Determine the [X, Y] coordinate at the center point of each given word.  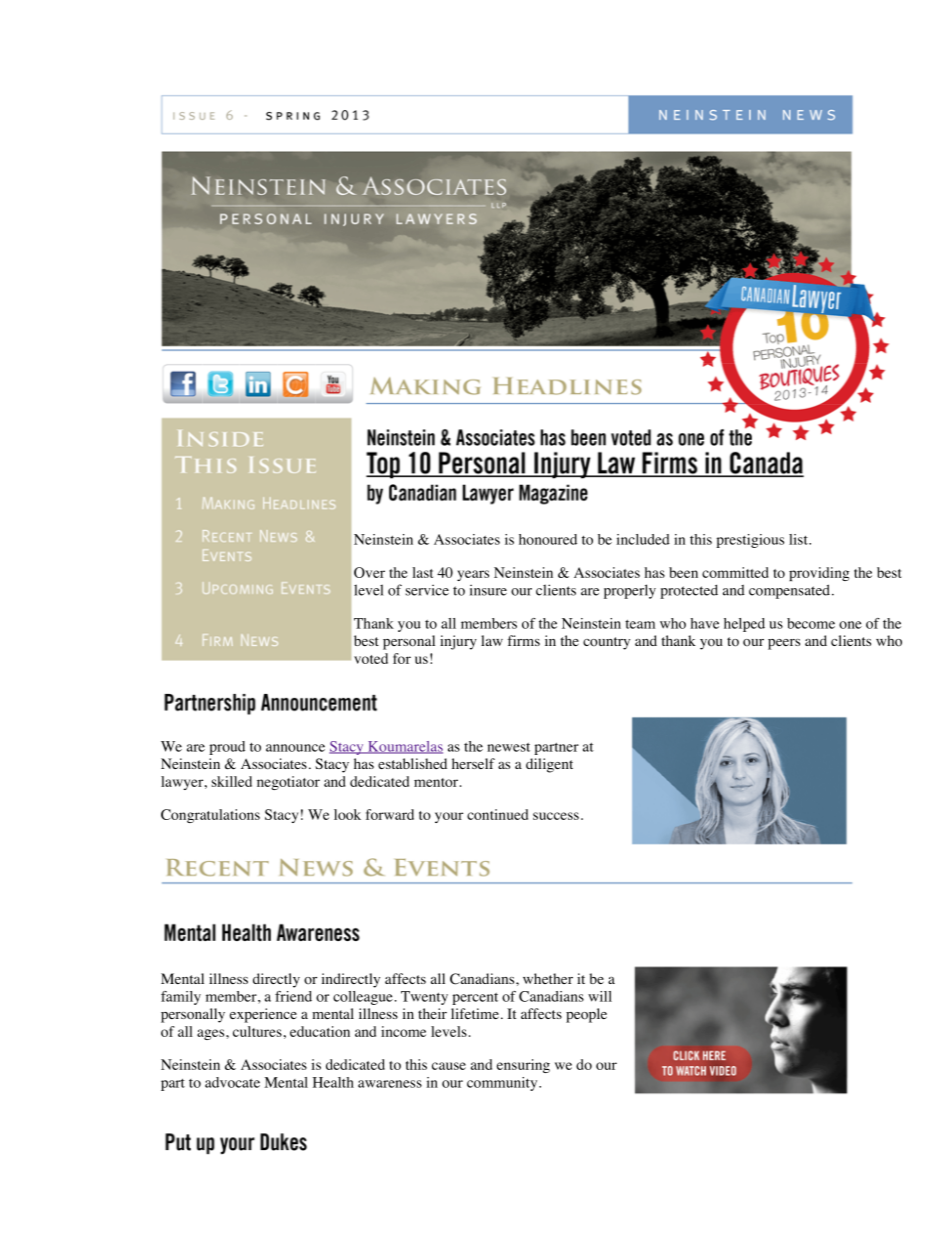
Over [369, 572]
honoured [548, 539]
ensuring [523, 1066]
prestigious [750, 541]
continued [497, 814]
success [556, 816]
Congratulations [210, 816]
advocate [232, 1082]
